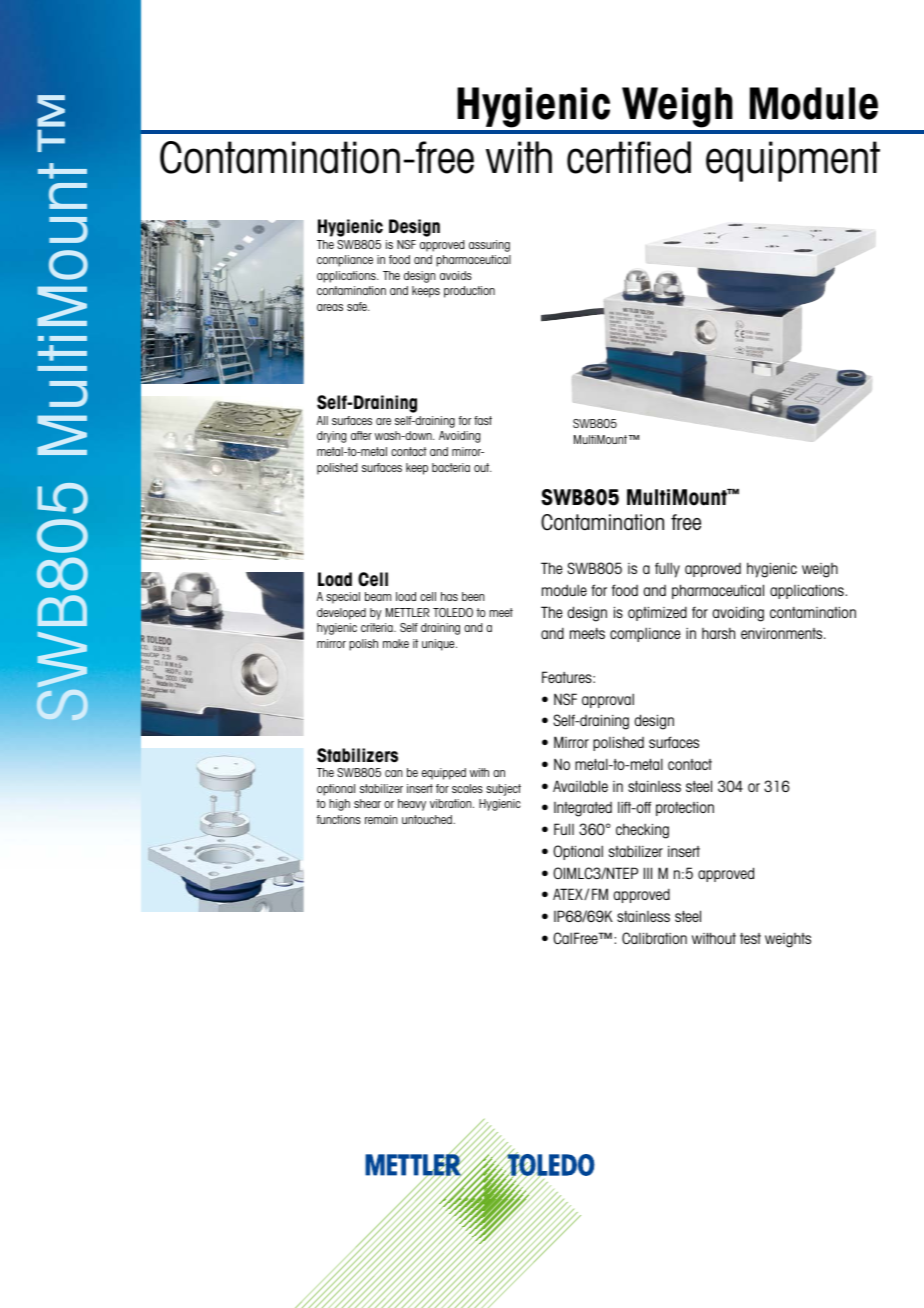 This image has height=1308, width=924. Describe the element at coordinates (629, 157) in the image. I see `certified` at that location.
